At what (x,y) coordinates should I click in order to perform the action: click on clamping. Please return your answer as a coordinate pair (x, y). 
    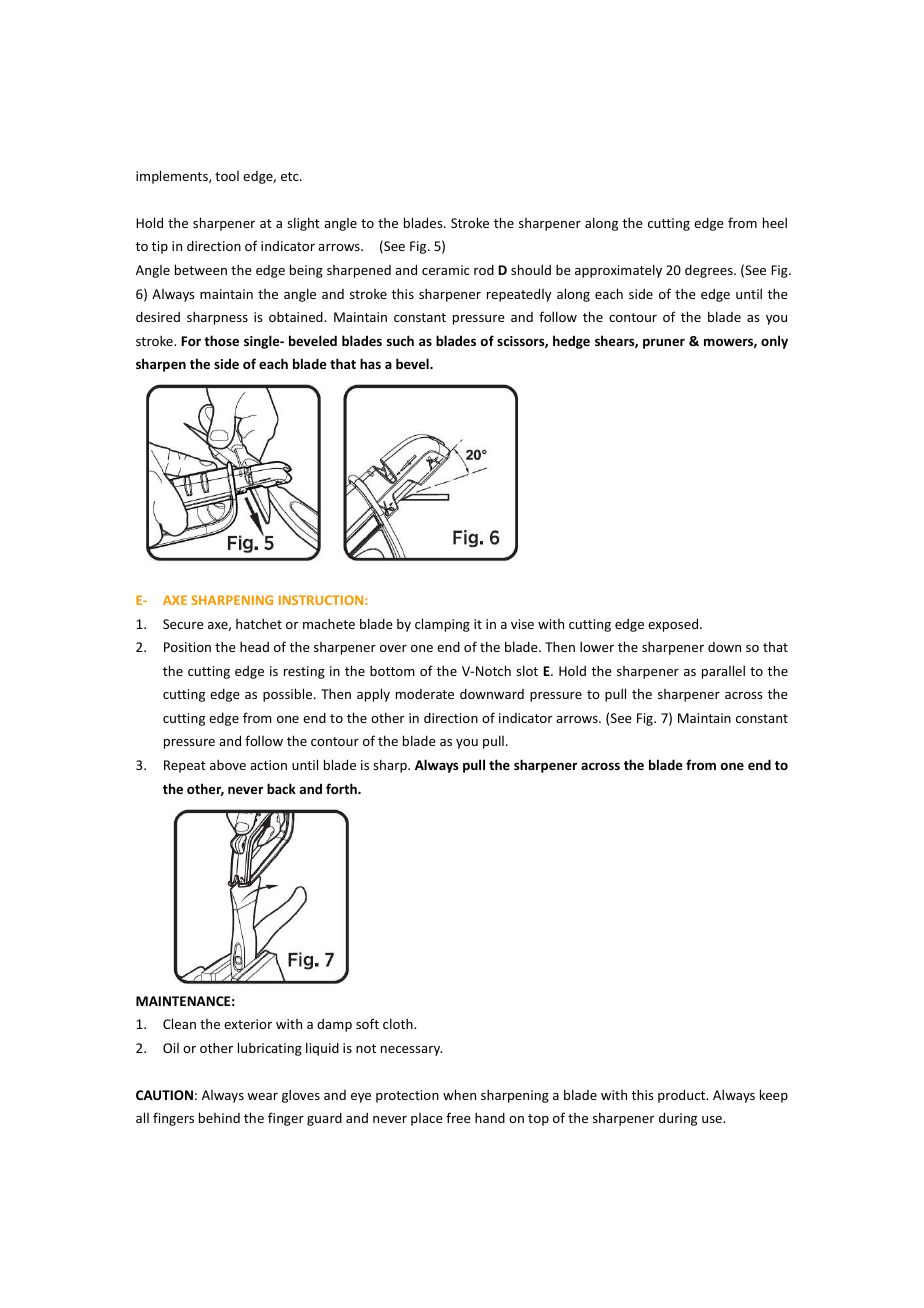
    Looking at the image, I should click on (442, 625).
